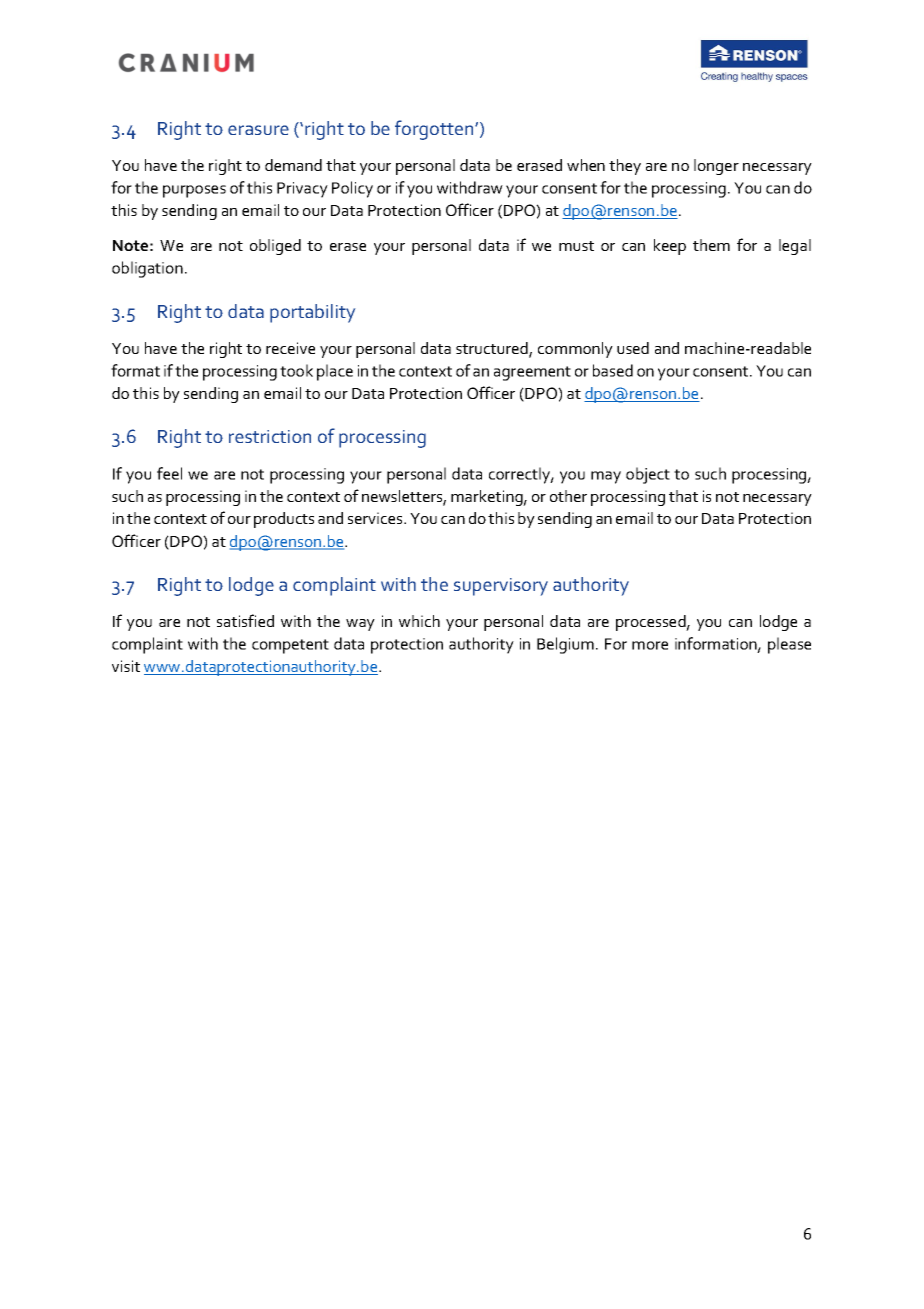 The height and width of the image is (1309, 924). I want to click on object, so click(648, 475).
